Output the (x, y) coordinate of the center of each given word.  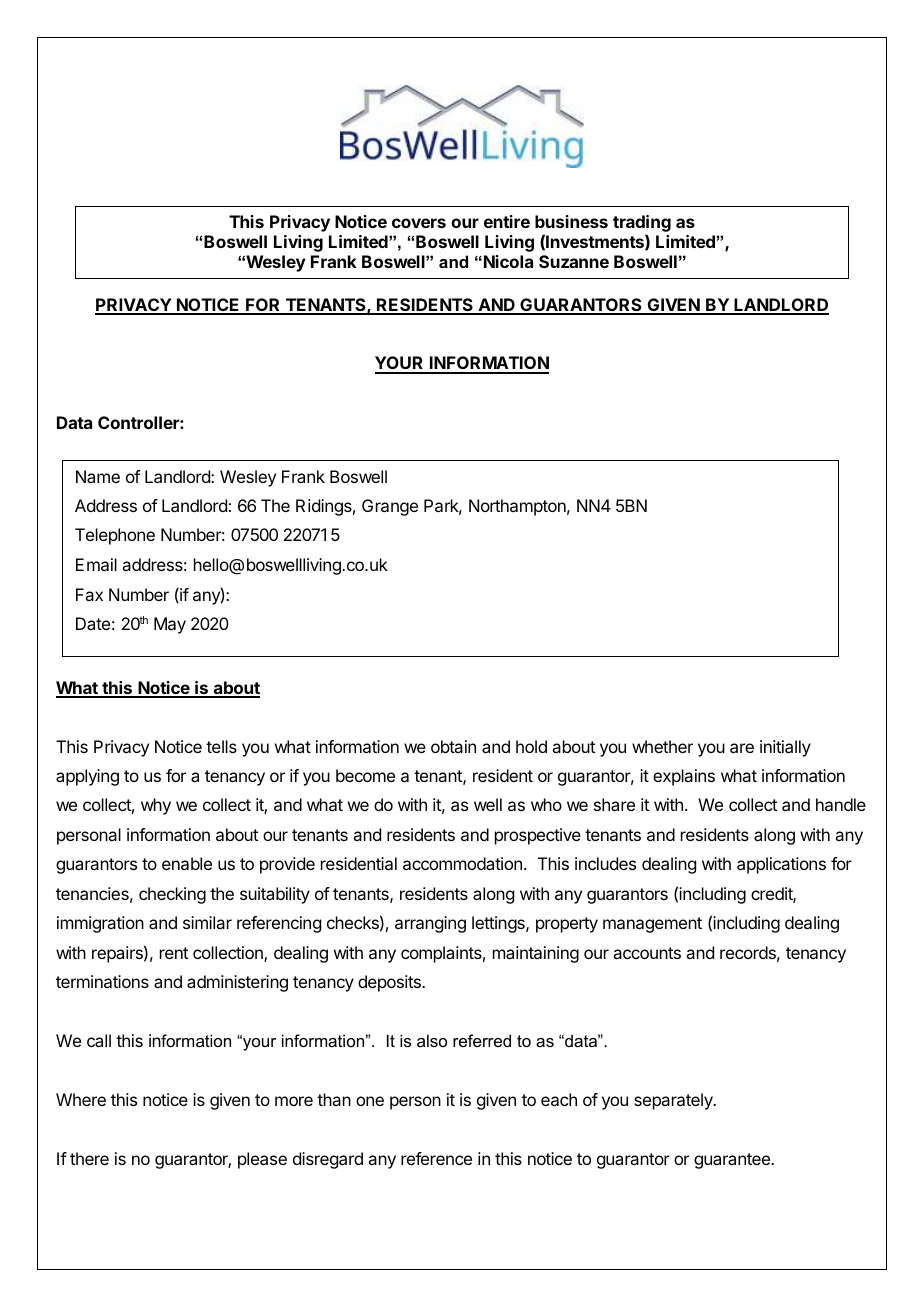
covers (419, 223)
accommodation (462, 863)
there (89, 1158)
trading (642, 225)
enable (187, 863)
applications (781, 865)
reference (436, 1158)
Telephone (115, 536)
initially (785, 748)
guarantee (733, 1161)
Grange (390, 507)
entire (507, 221)
